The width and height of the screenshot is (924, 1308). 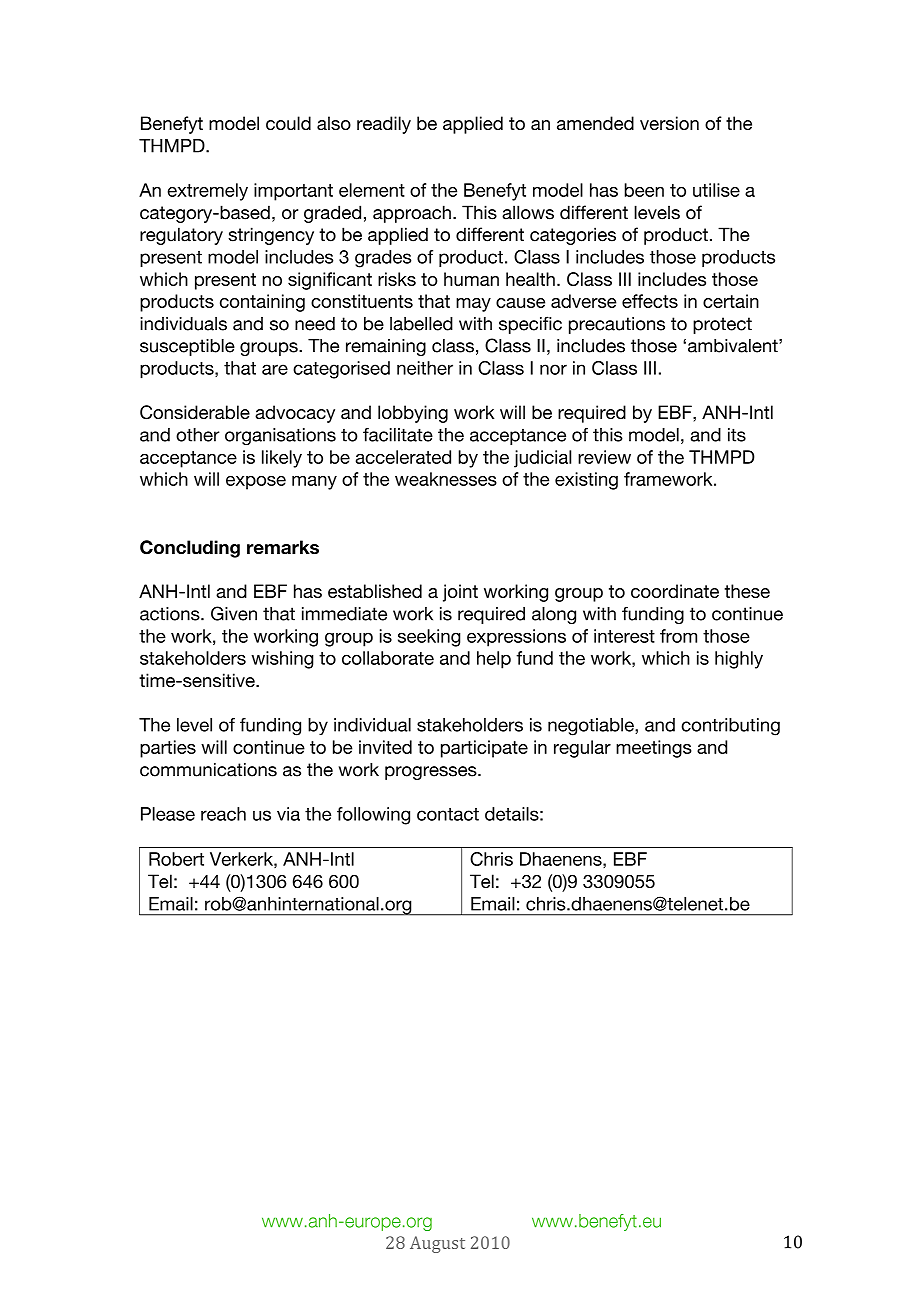 What do you see at coordinates (448, 814) in the screenshot?
I see `contact` at bounding box center [448, 814].
